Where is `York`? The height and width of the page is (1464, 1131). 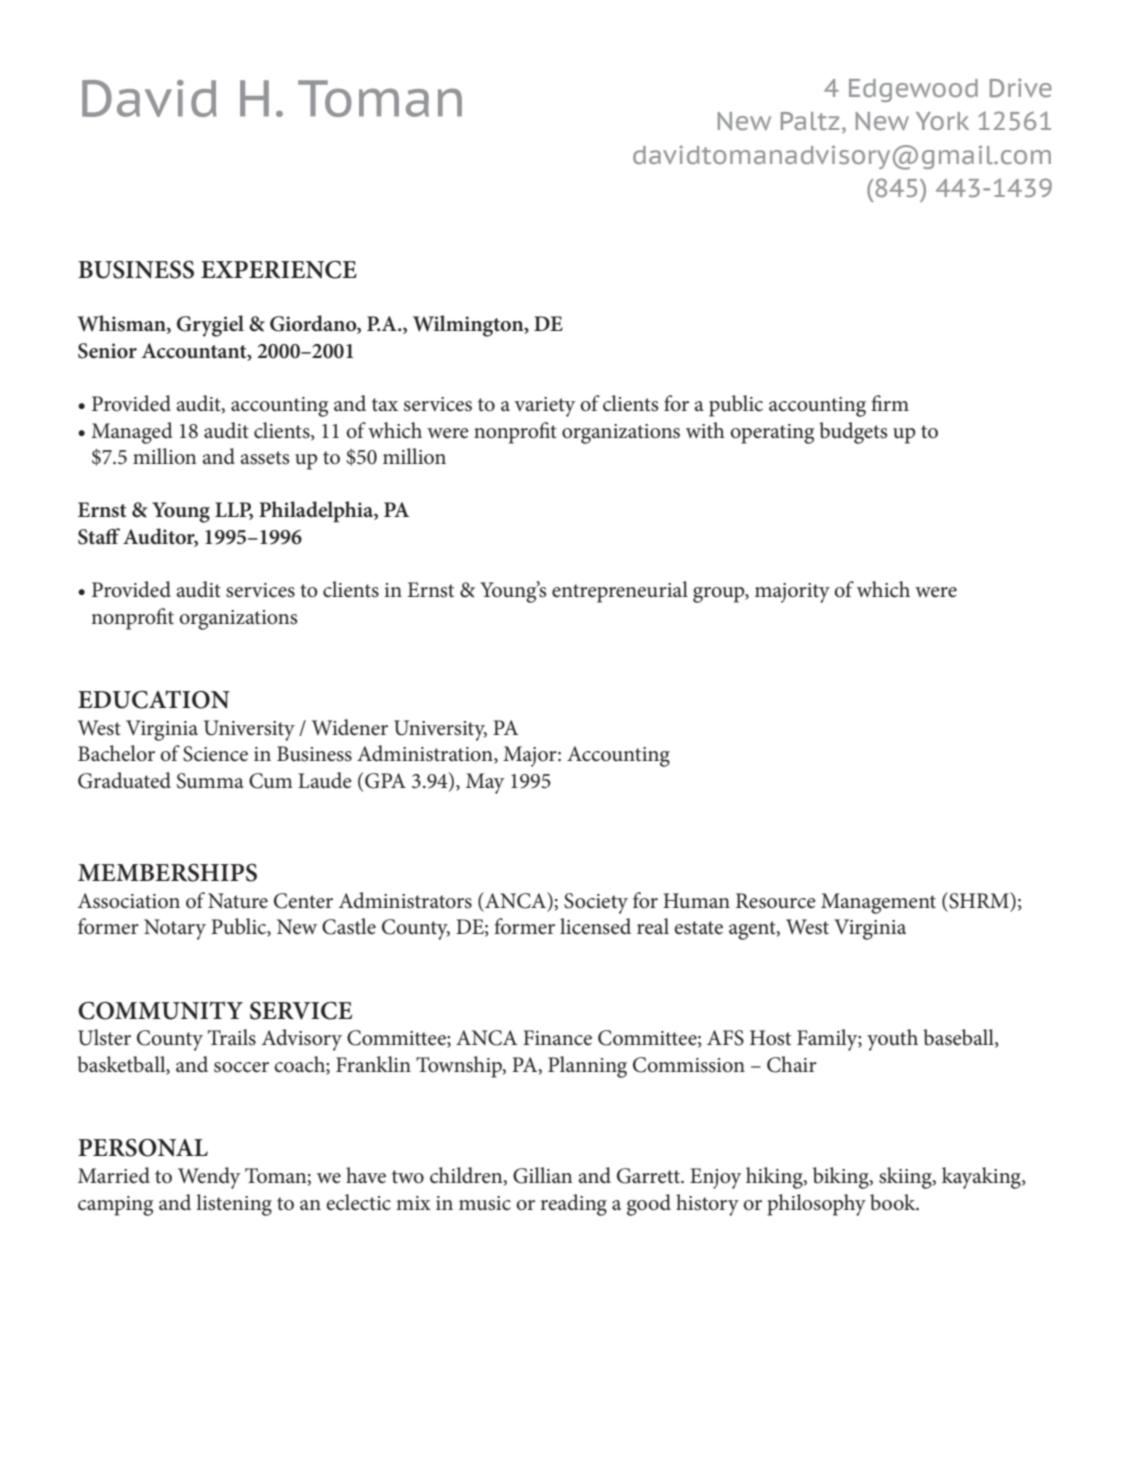 York is located at coordinates (942, 121).
